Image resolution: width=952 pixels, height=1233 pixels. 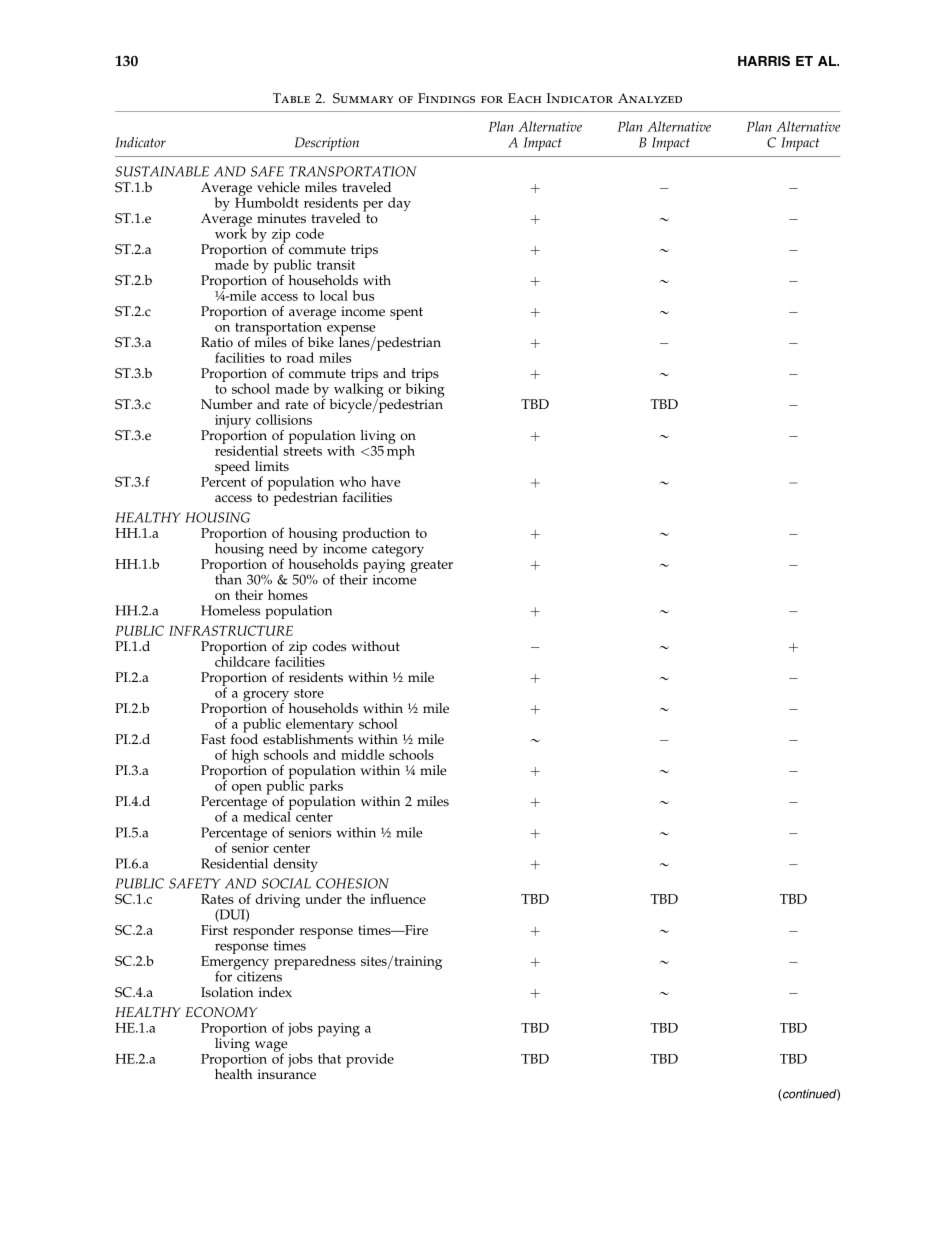 I want to click on biking, so click(x=425, y=390).
